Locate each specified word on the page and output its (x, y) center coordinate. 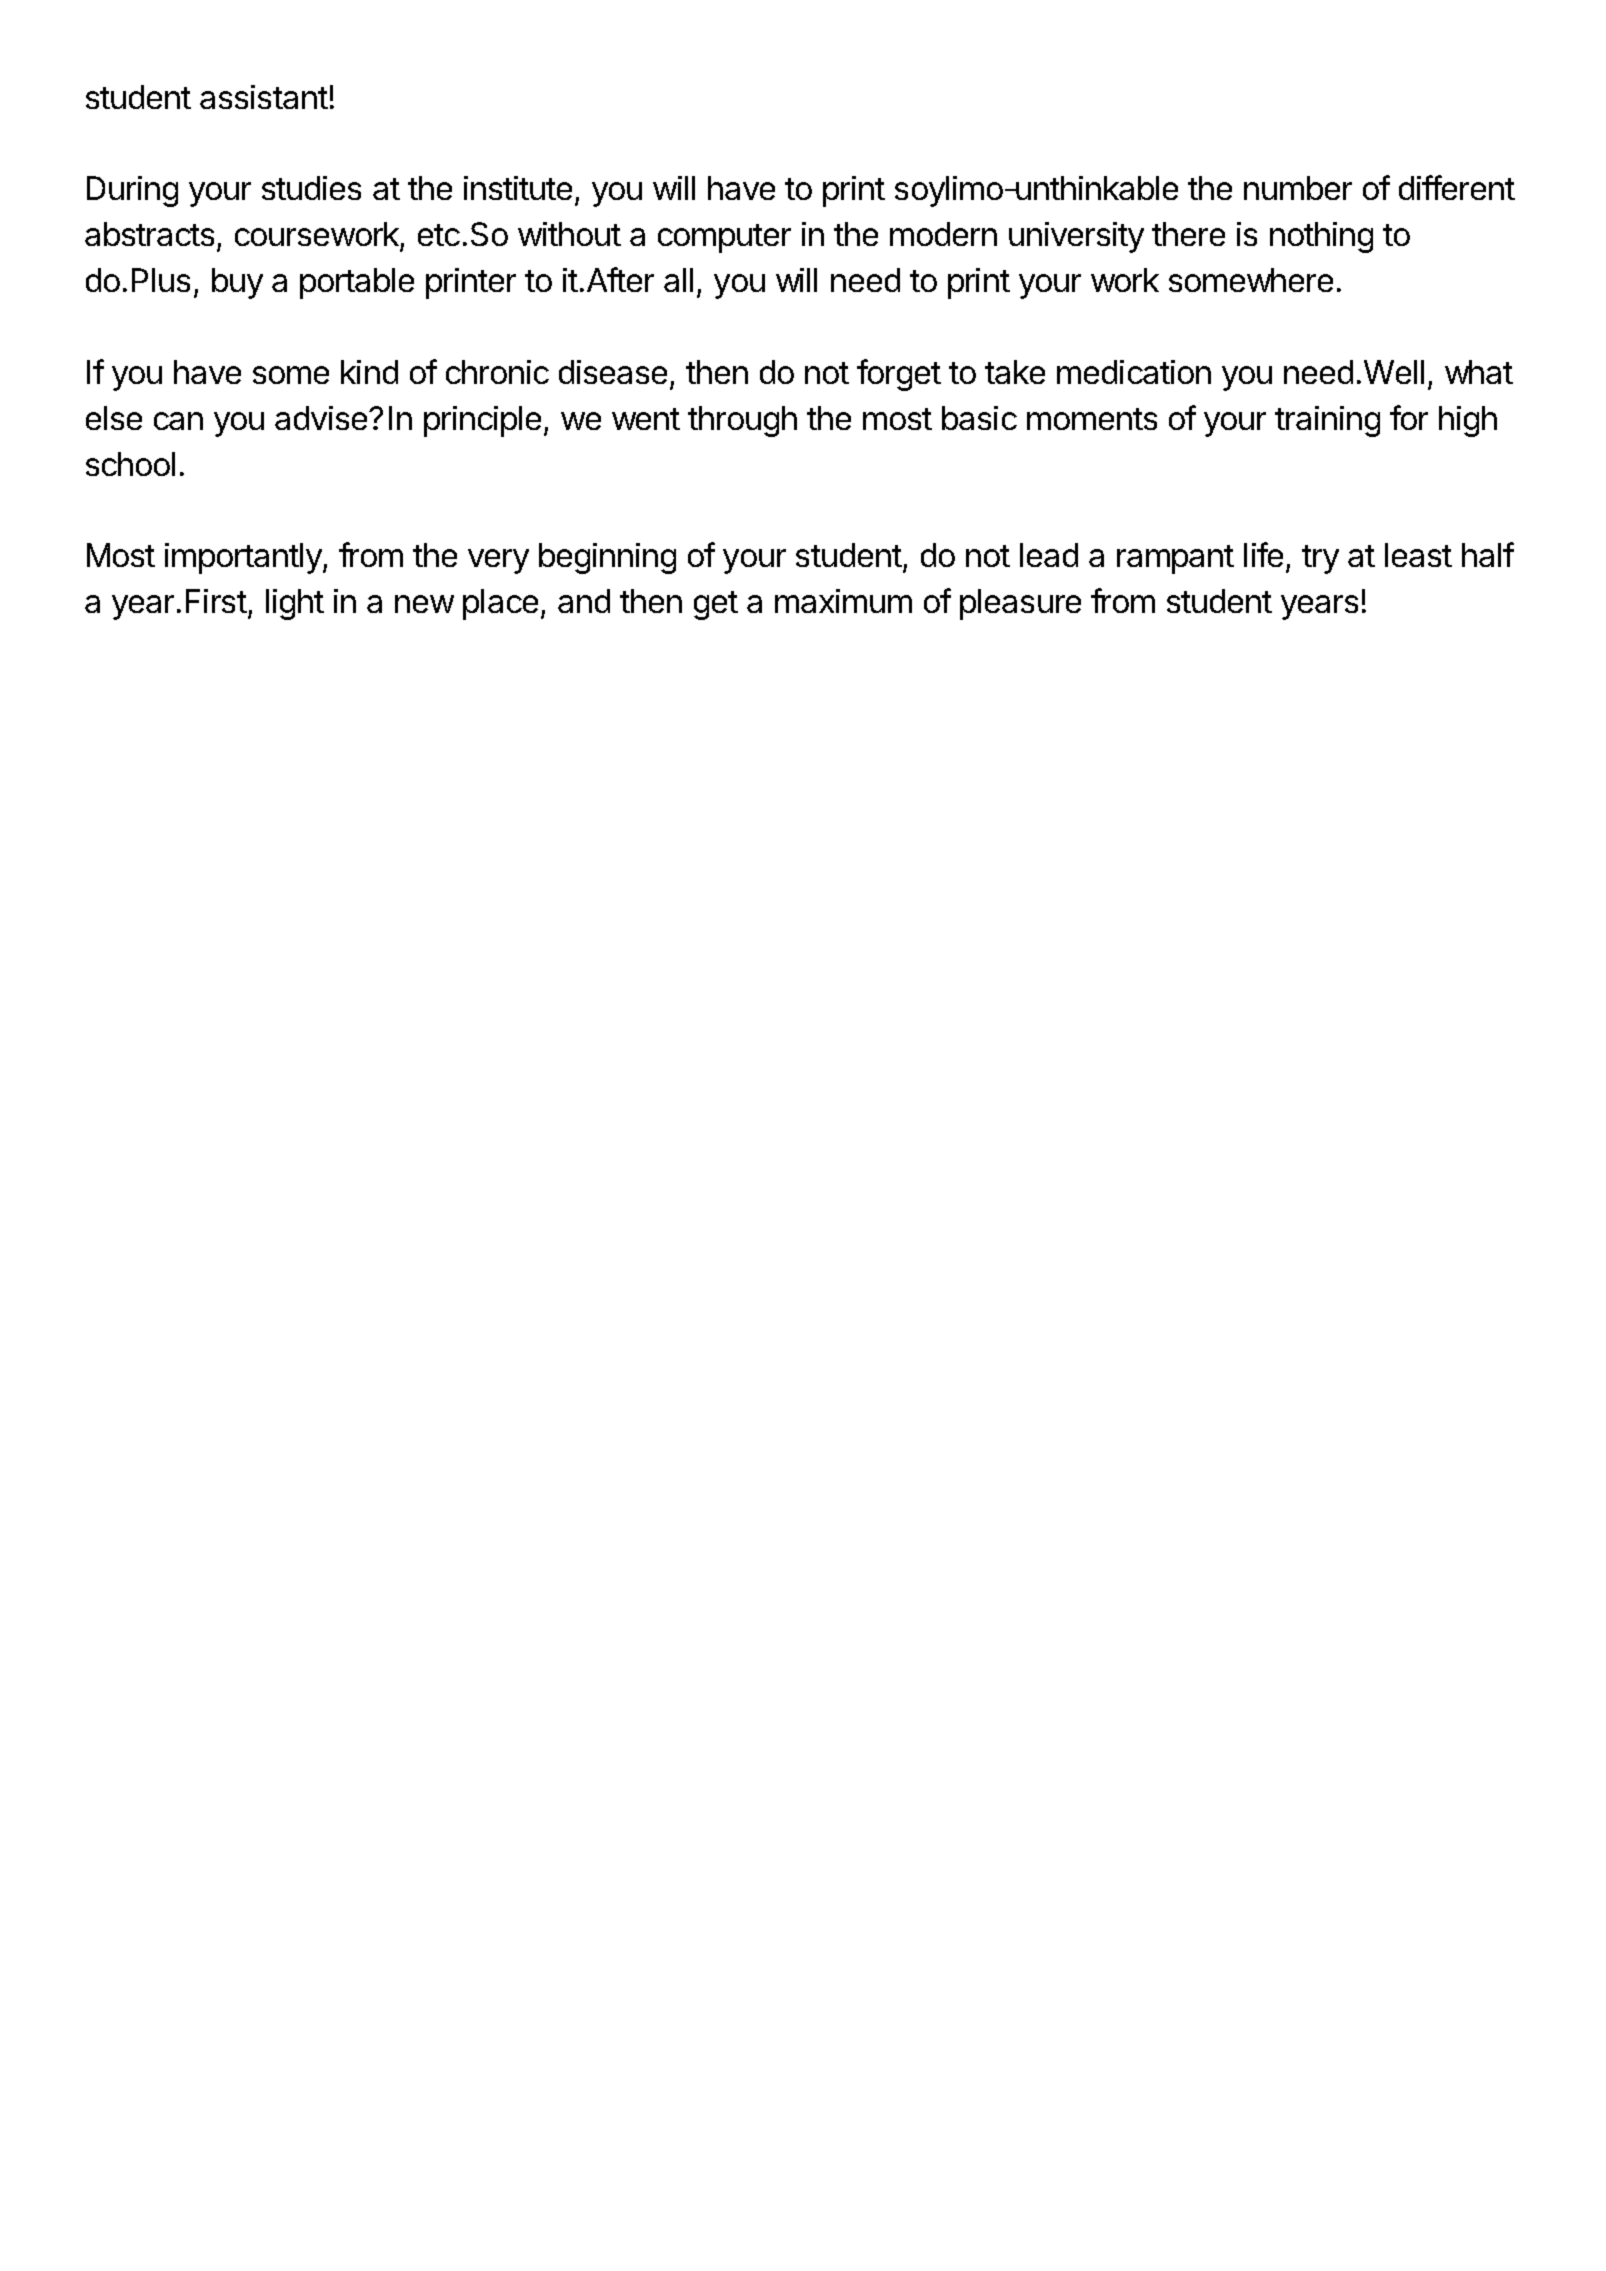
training (1327, 421)
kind (369, 372)
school (130, 464)
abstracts (149, 234)
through (742, 421)
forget (899, 375)
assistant (264, 97)
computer (724, 238)
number (1298, 188)
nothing (1321, 237)
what (1479, 372)
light (295, 604)
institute (518, 188)
